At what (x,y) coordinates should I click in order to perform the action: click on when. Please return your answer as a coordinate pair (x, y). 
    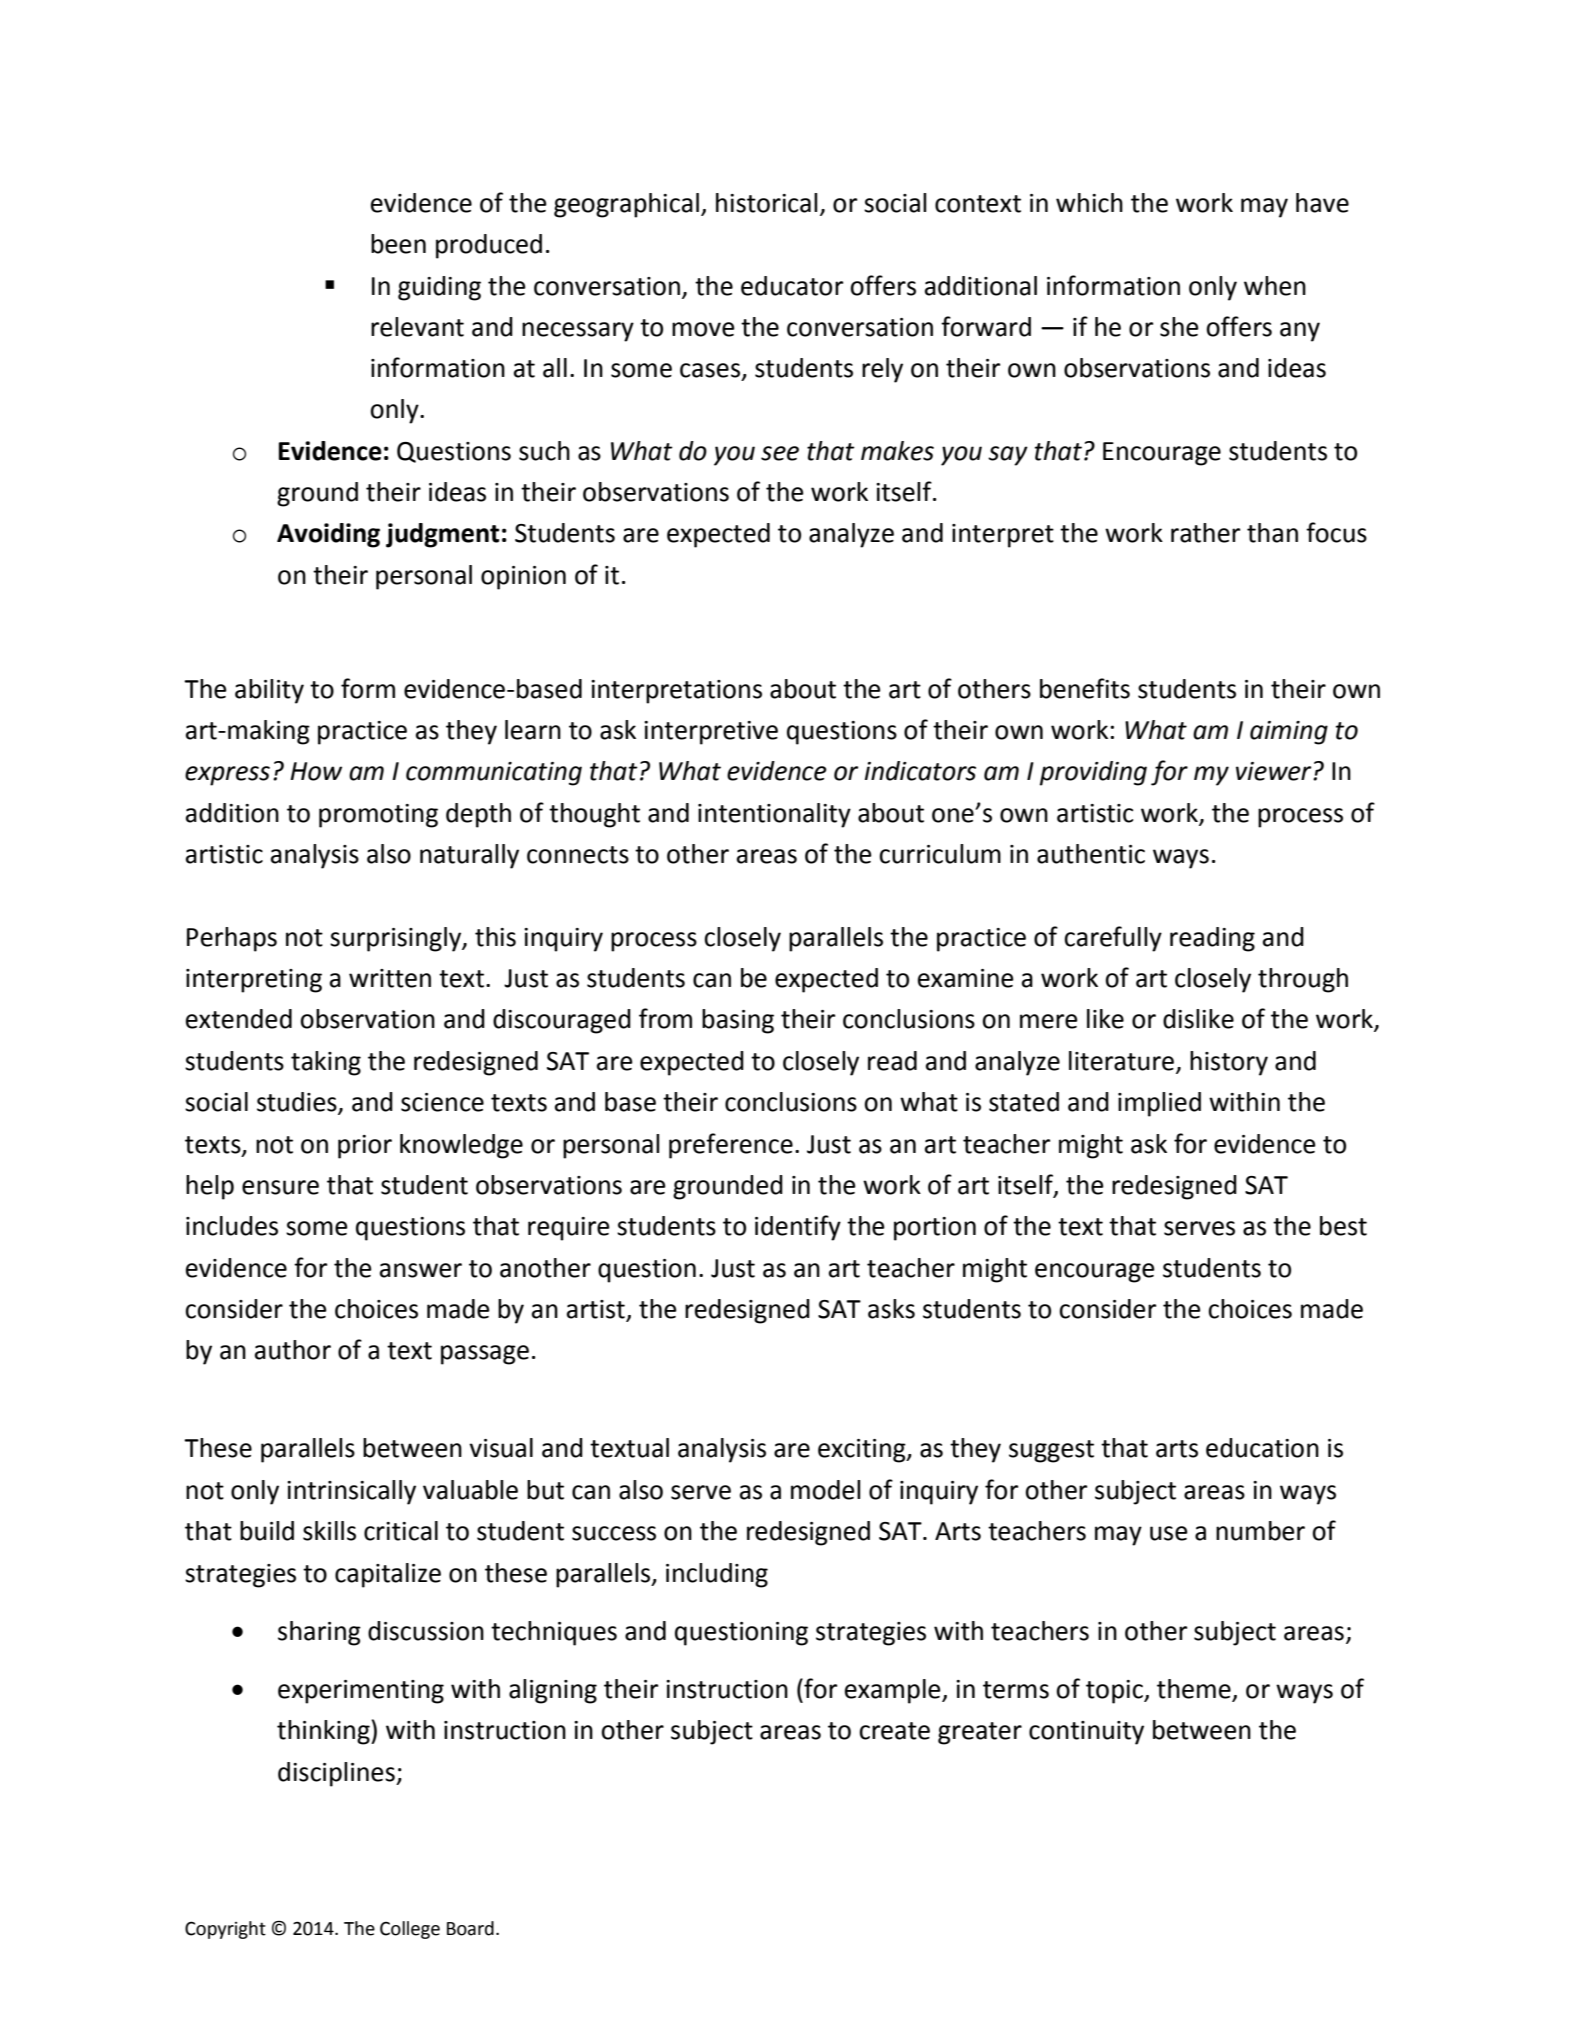
    Looking at the image, I should click on (1275, 286).
